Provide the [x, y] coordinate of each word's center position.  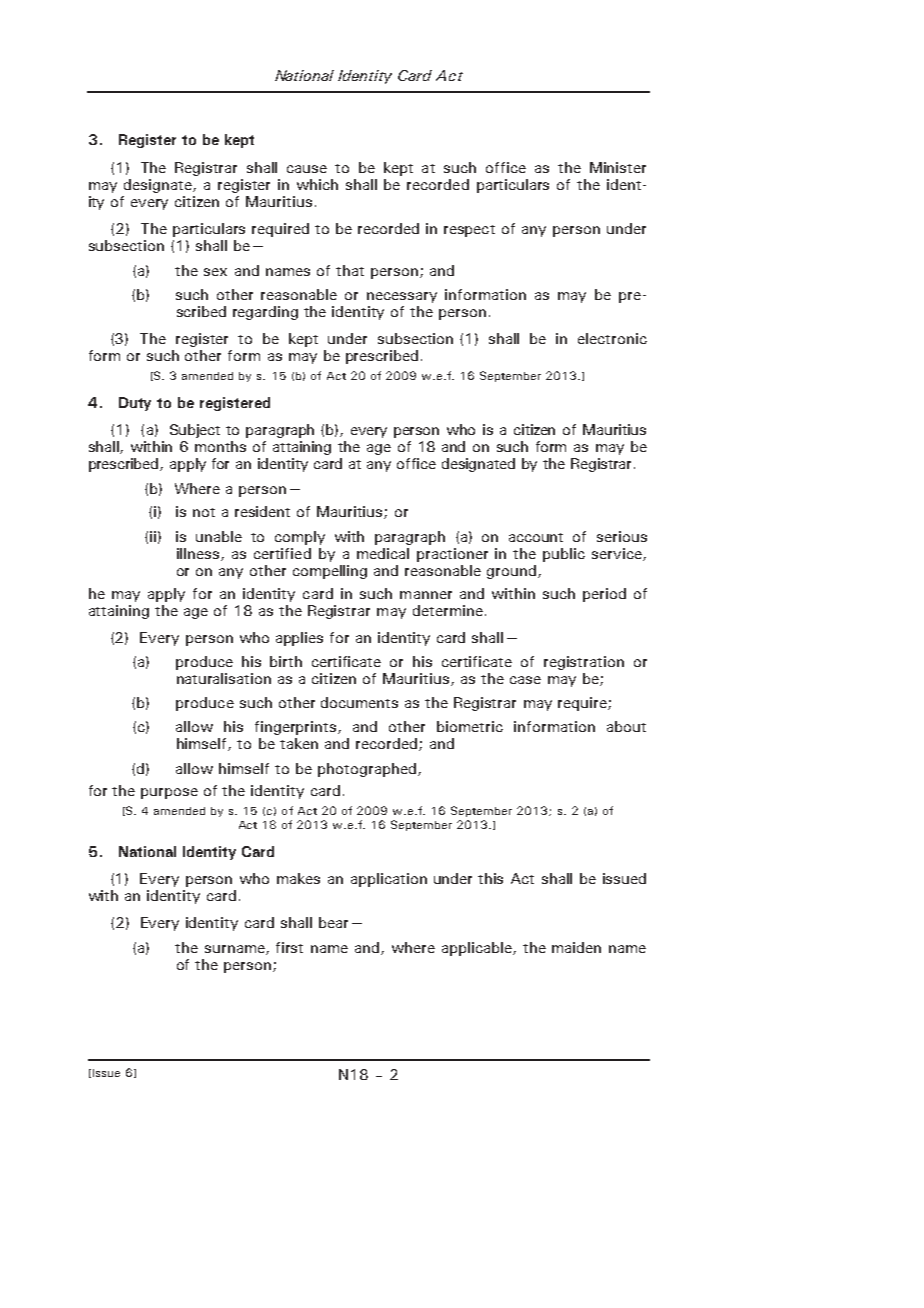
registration [584, 663]
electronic [612, 338]
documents [359, 702]
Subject [195, 431]
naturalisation [224, 678]
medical [383, 553]
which [317, 184]
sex [215, 272]
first [289, 947]
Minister [618, 167]
